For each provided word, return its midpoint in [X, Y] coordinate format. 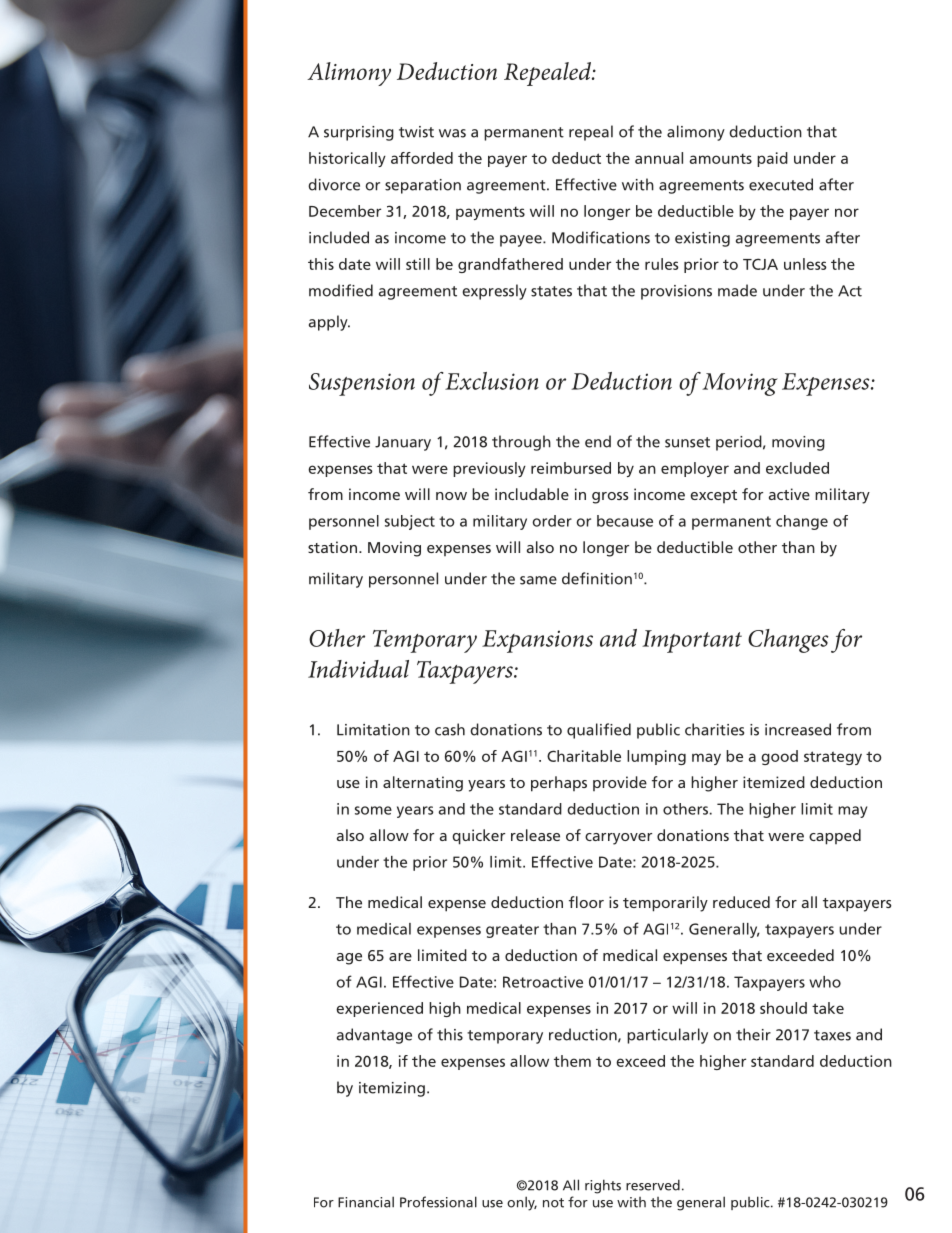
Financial [366, 1202]
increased [798, 729]
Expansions [537, 641]
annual [659, 158]
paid [772, 159]
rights [603, 1186]
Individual [358, 669]
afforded [422, 158]
